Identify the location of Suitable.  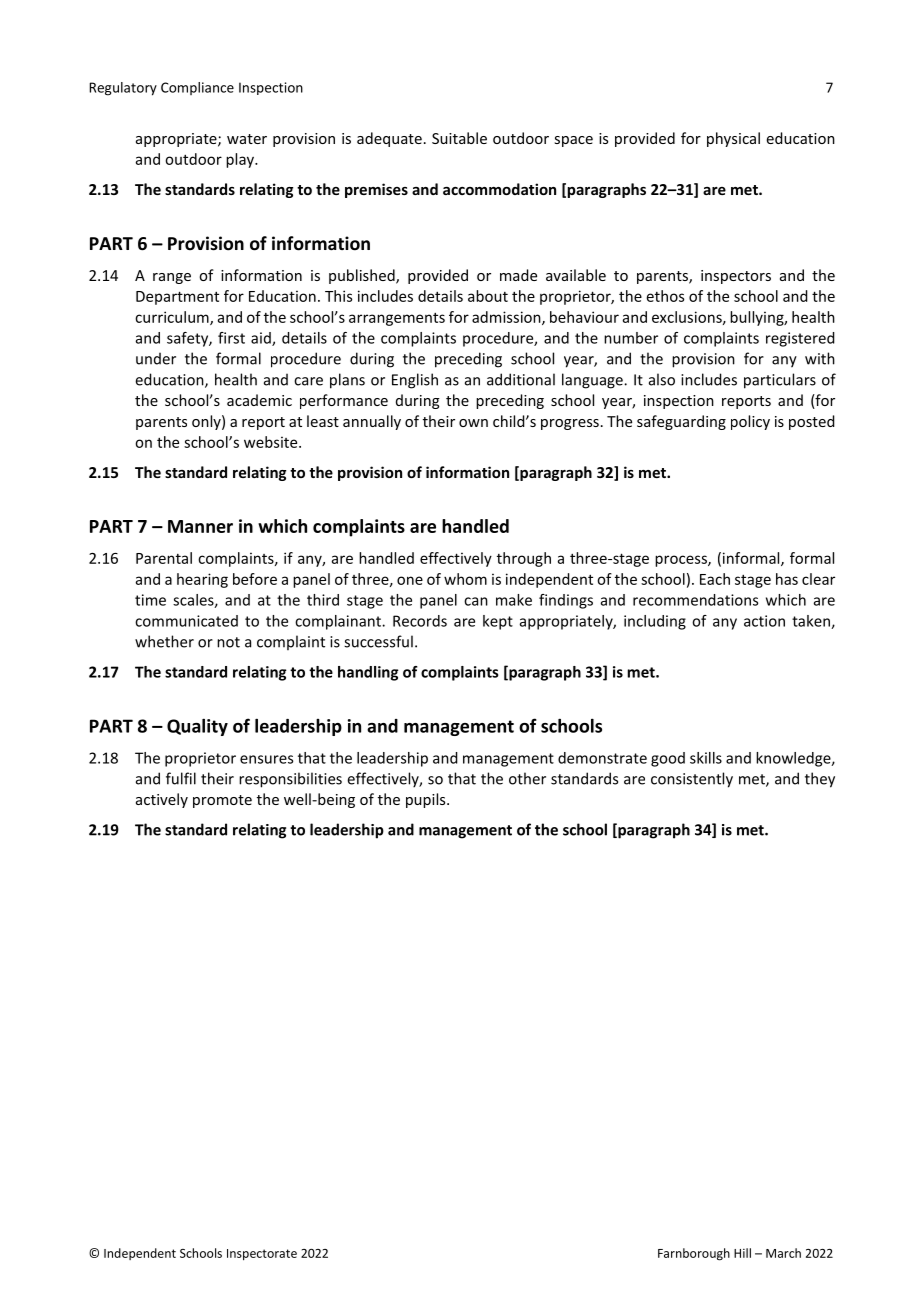
(459, 138).
